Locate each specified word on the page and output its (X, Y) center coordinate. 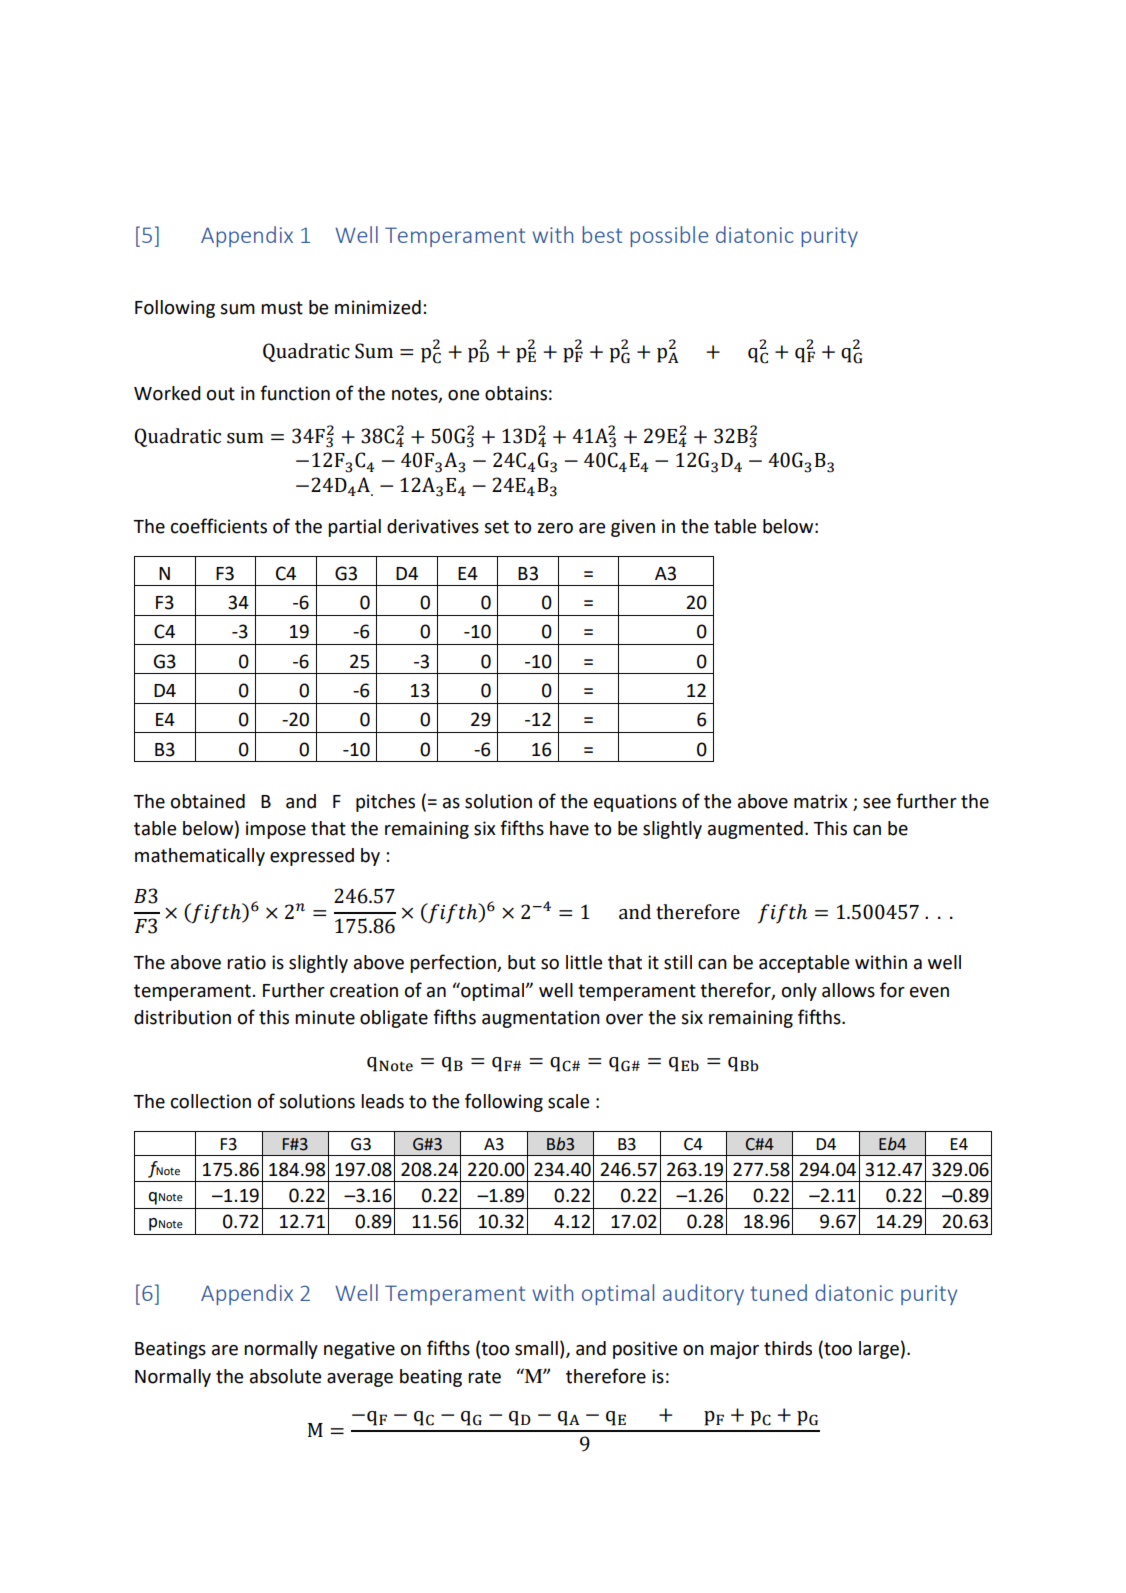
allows (848, 990)
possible (669, 236)
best (602, 234)
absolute (285, 1376)
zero (555, 528)
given (633, 528)
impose (276, 830)
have (569, 828)
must (282, 308)
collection (211, 1101)
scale (568, 1101)
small (536, 1348)
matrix (821, 801)
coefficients (219, 526)
